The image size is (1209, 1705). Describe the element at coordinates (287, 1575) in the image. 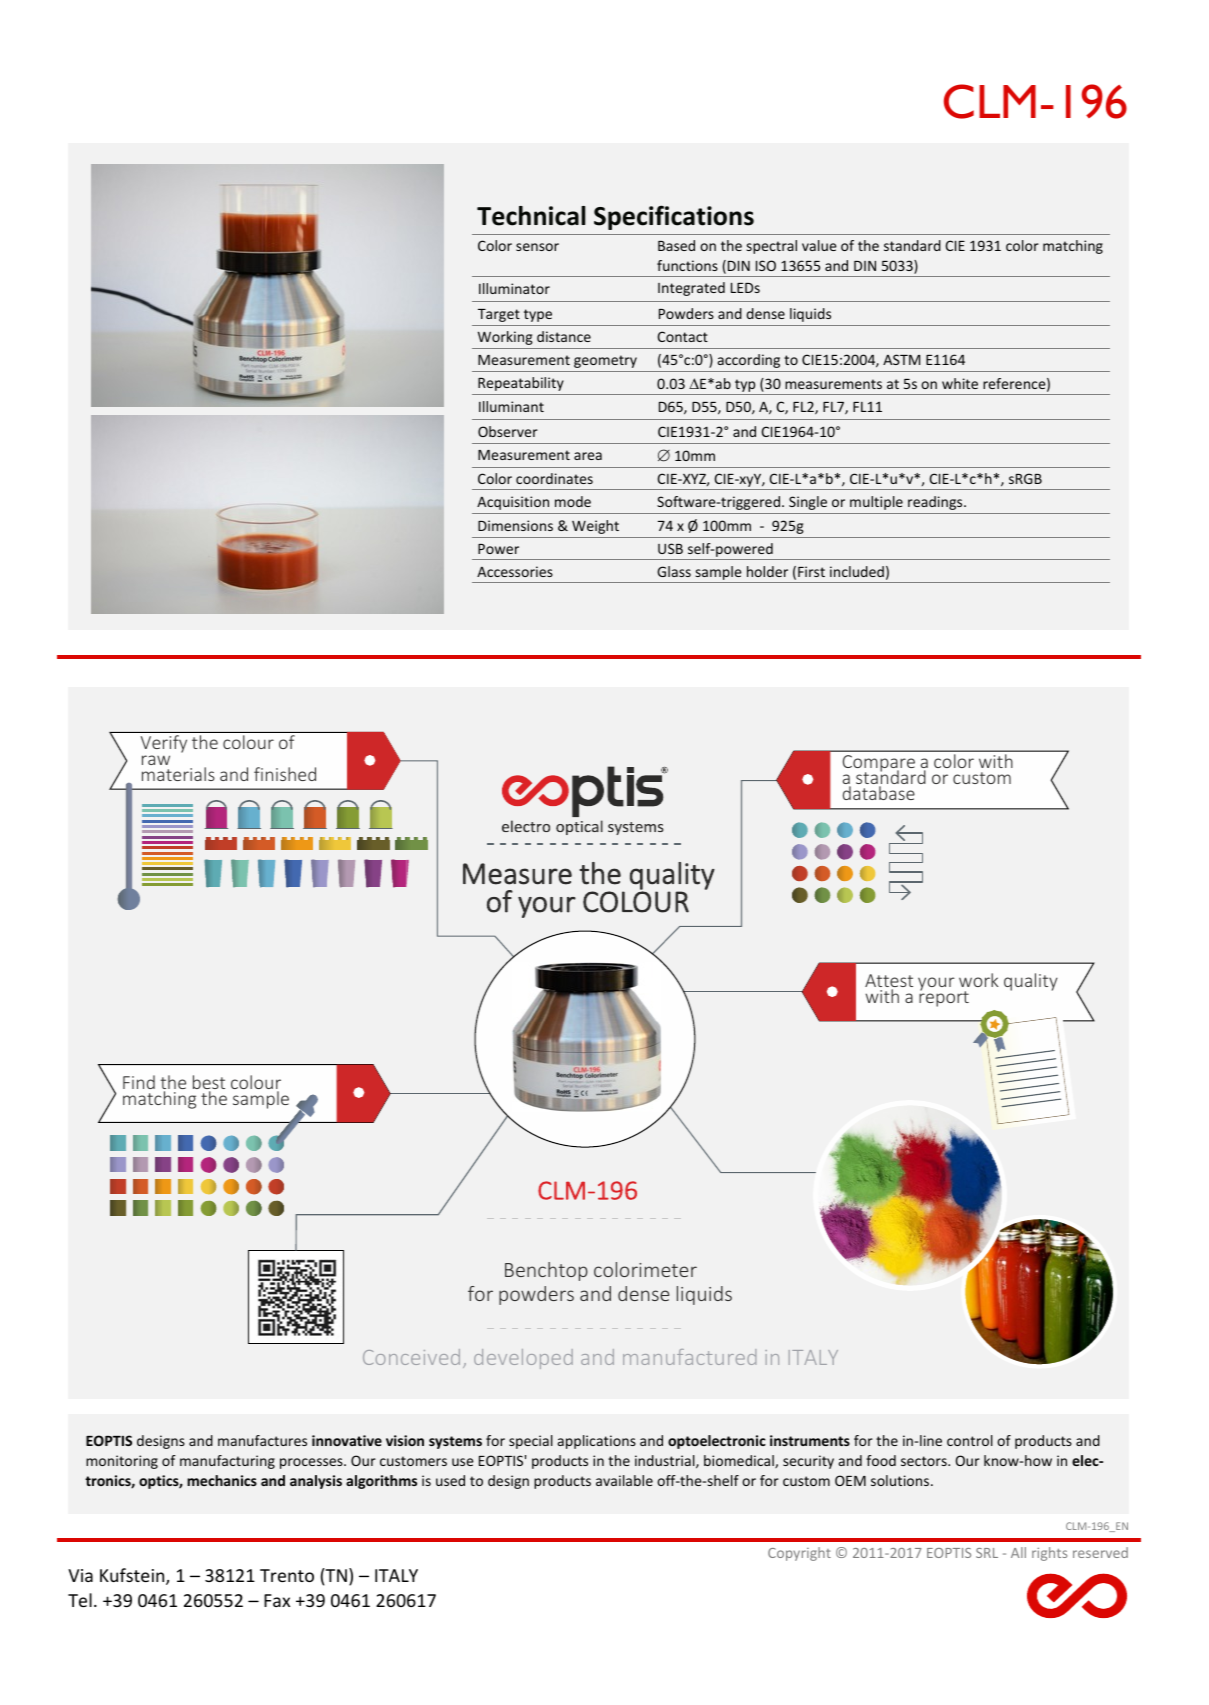

I see `Trento` at that location.
